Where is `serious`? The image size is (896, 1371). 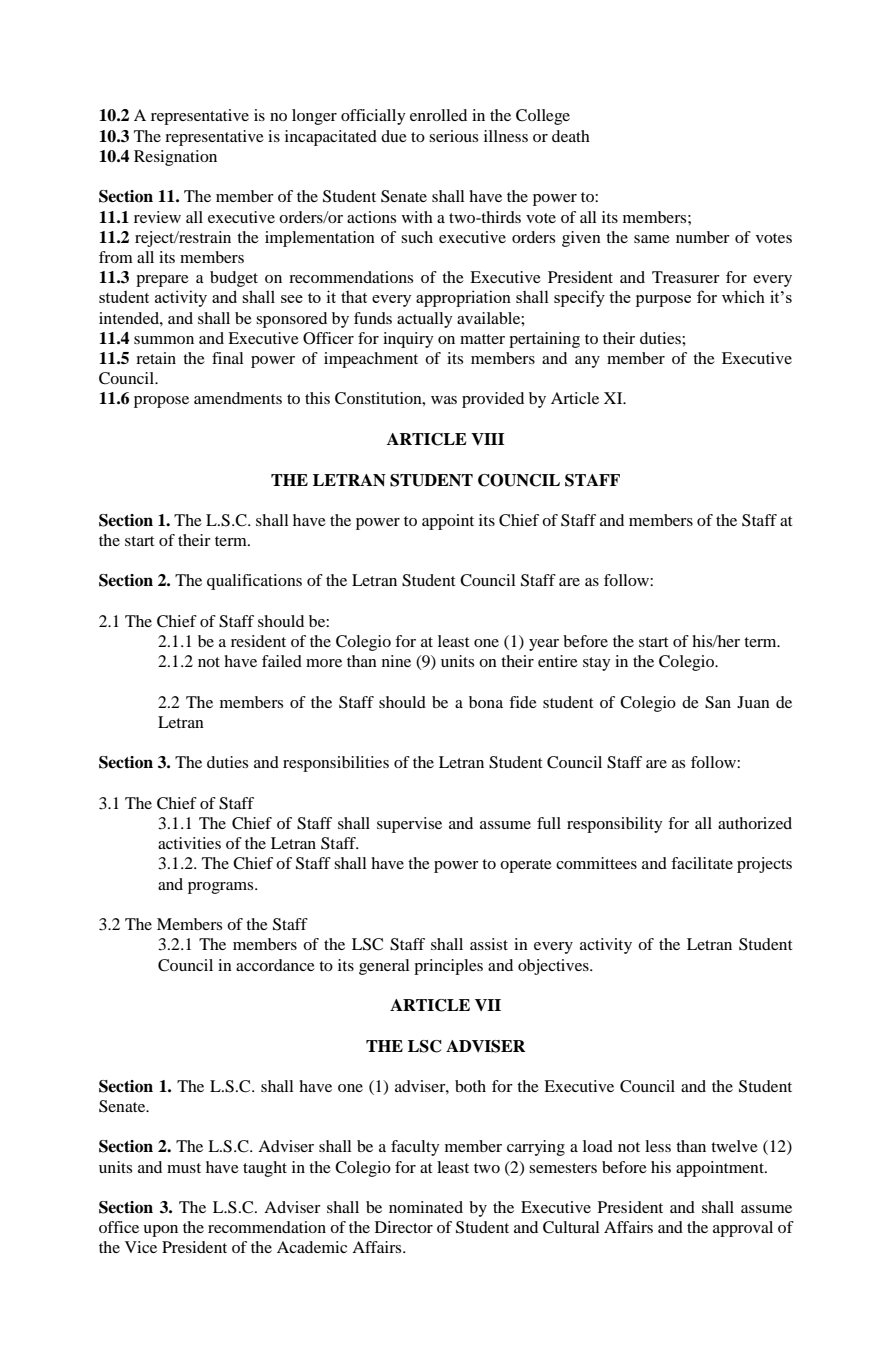
serious is located at coordinates (453, 136).
